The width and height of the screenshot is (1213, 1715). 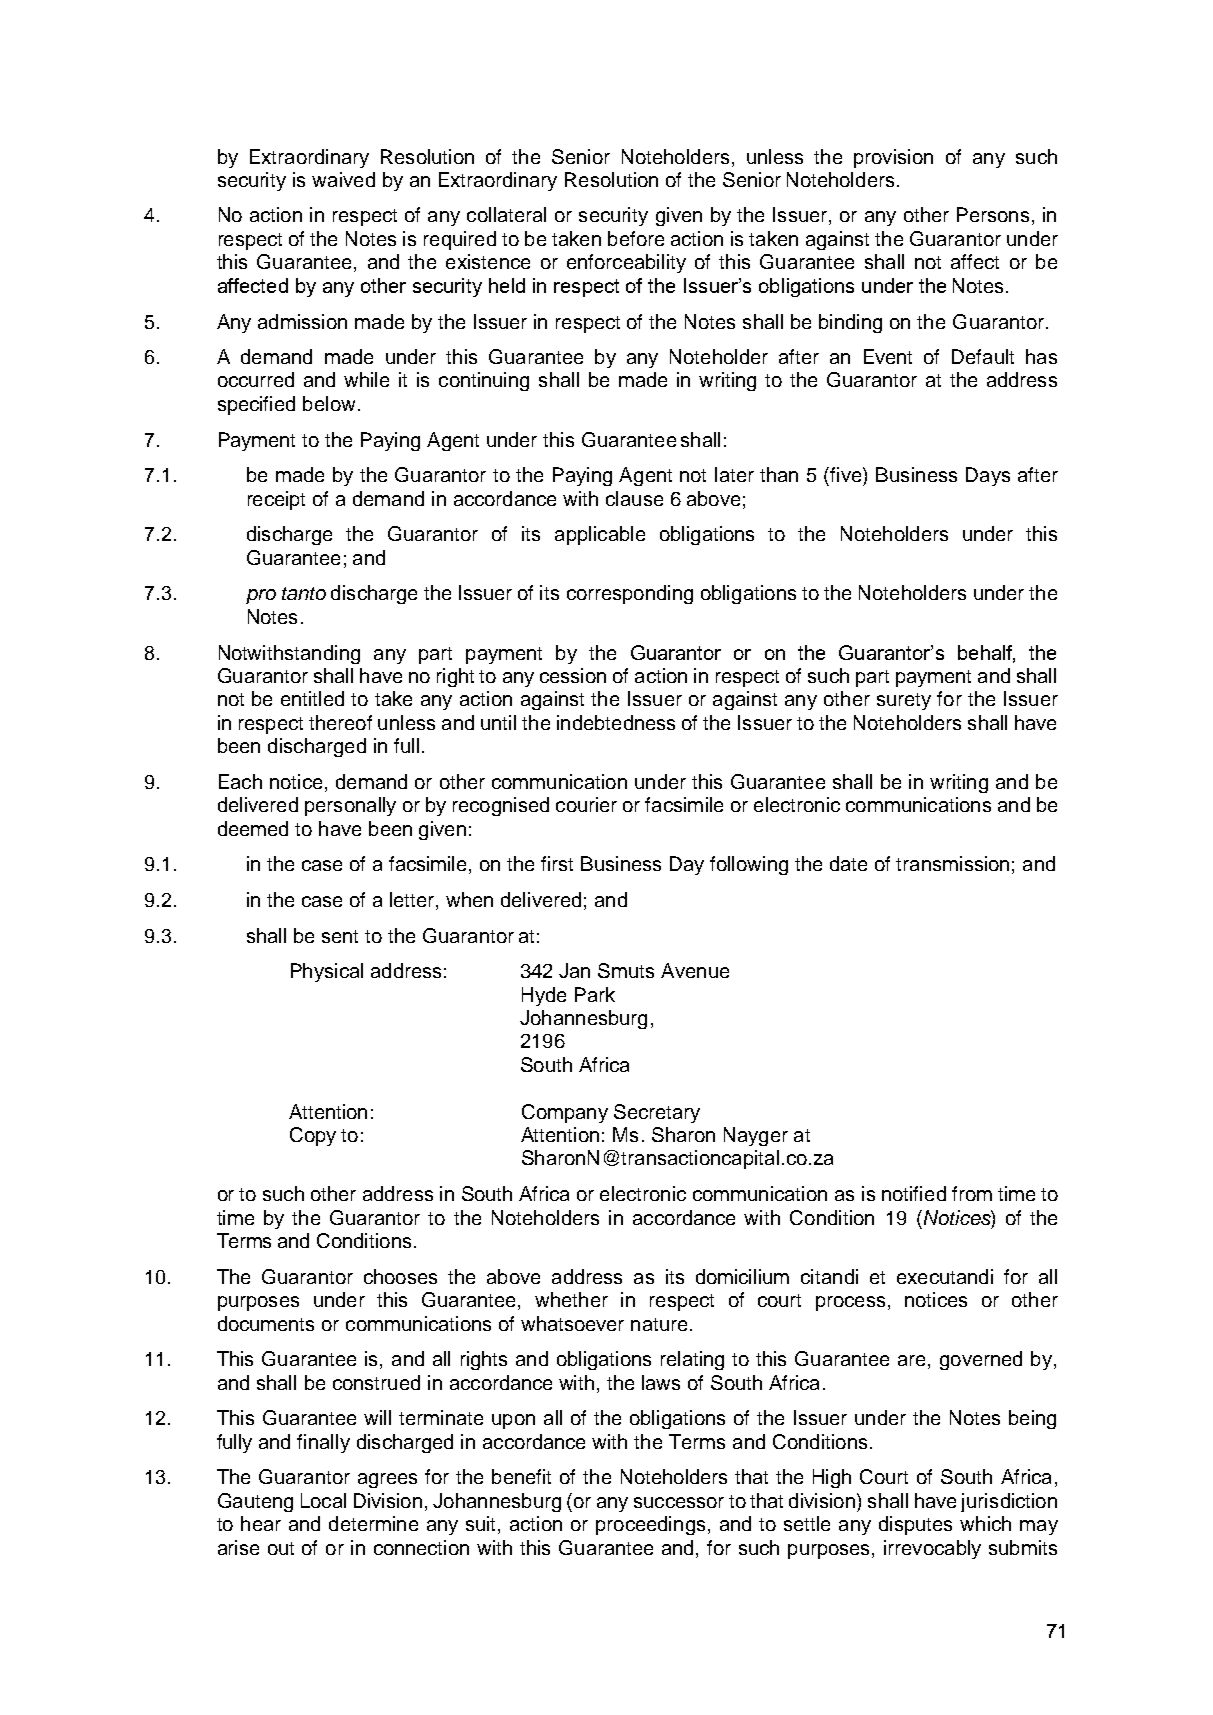 I want to click on Secretary, so click(x=657, y=1113).
